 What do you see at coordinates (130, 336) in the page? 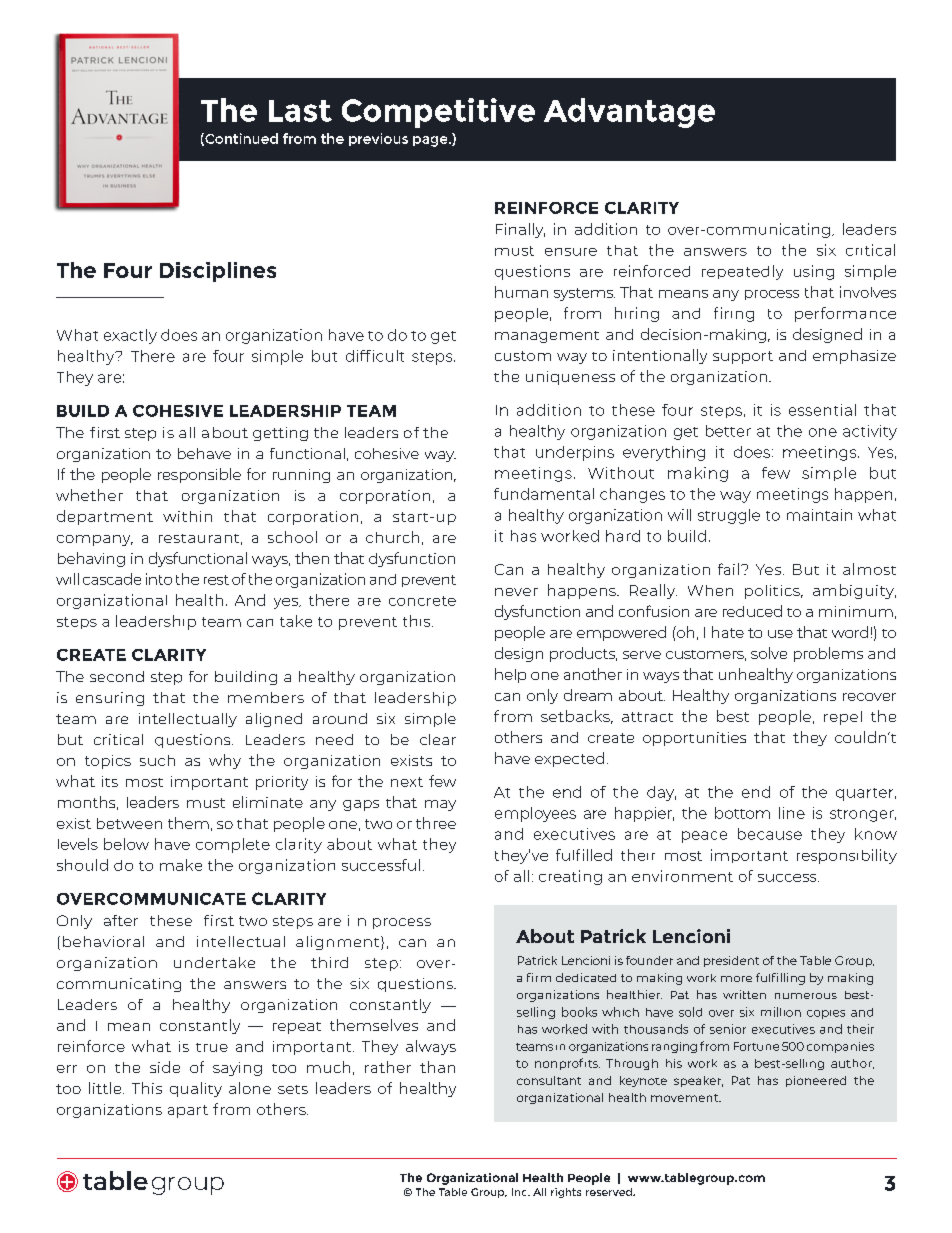
I see `exactly` at bounding box center [130, 336].
